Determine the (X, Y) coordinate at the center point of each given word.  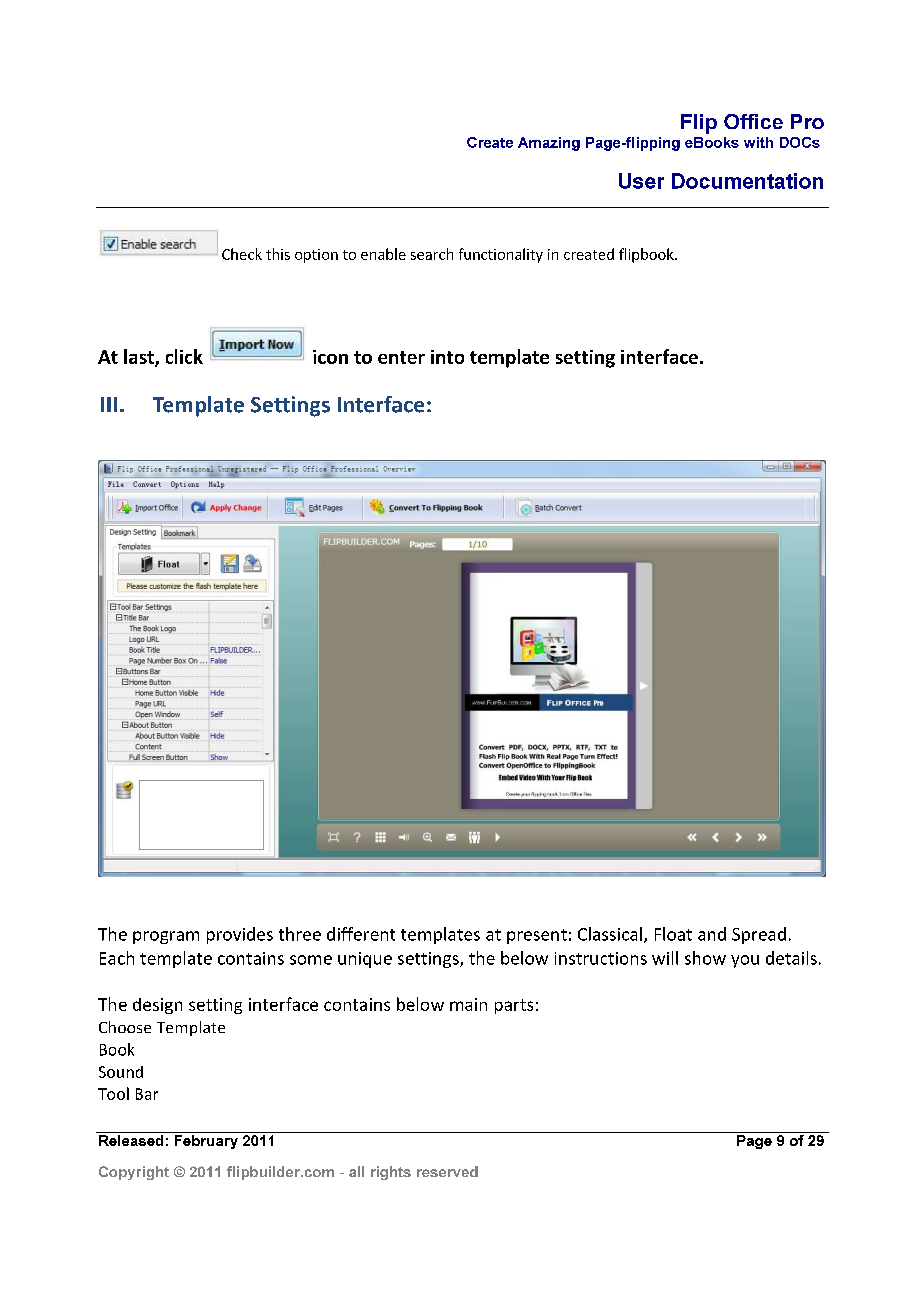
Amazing (549, 144)
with (758, 142)
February (206, 1142)
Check (242, 254)
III (109, 404)
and (712, 934)
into (447, 357)
